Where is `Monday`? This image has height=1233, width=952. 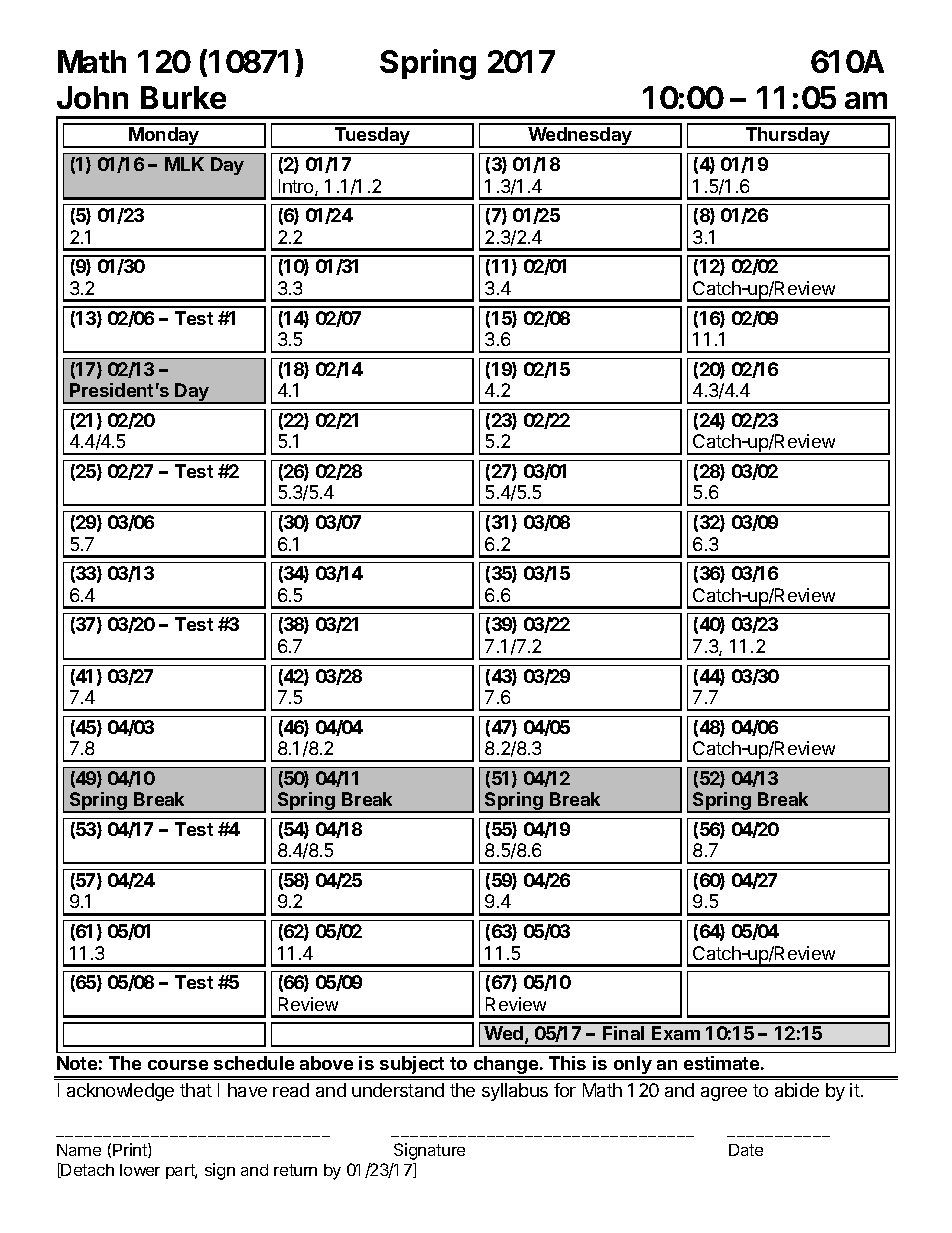 Monday is located at coordinates (164, 137).
